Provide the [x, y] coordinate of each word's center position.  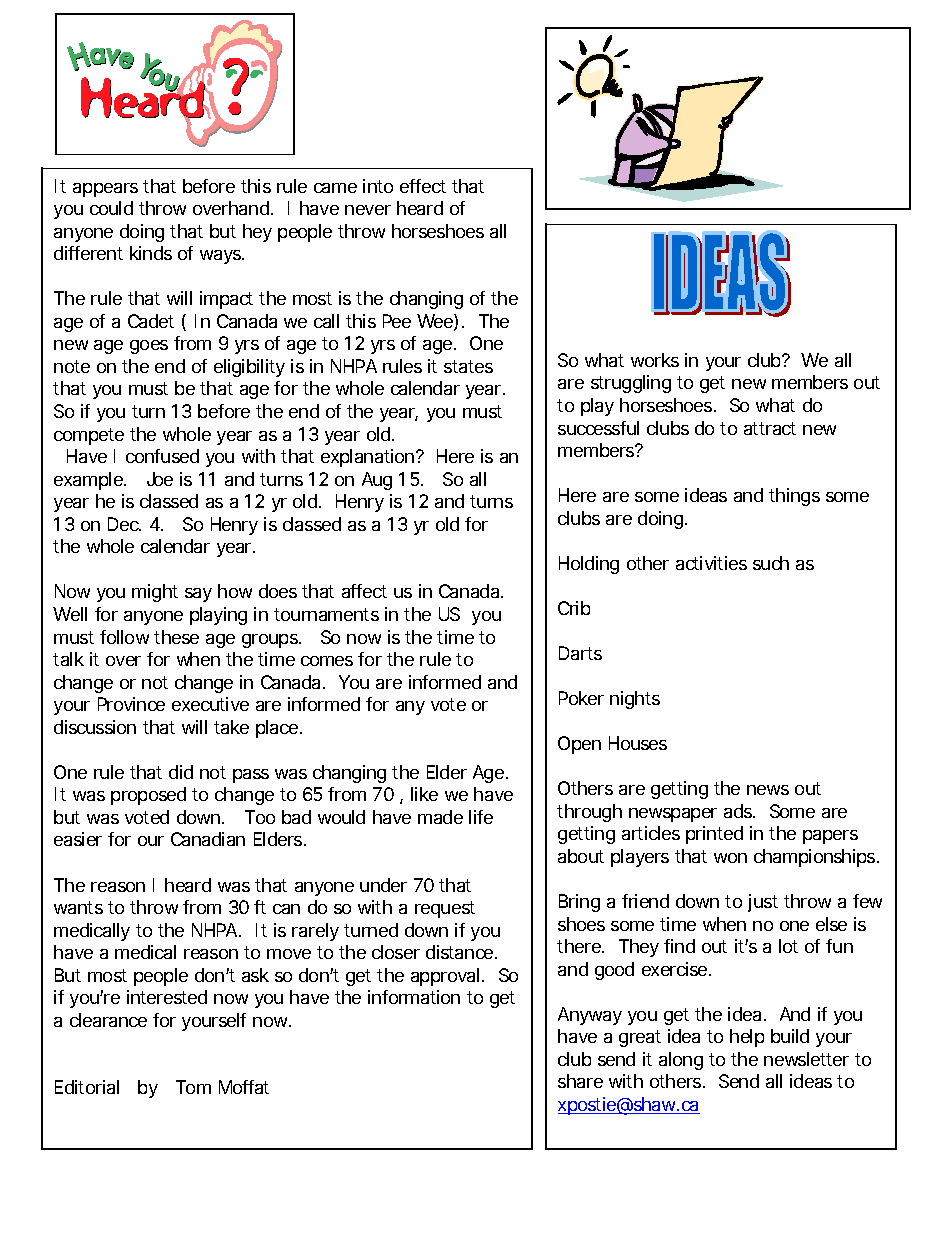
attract [770, 428]
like [424, 794]
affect [364, 591]
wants [78, 907]
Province [131, 704]
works [655, 360]
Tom [193, 1087]
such [771, 563]
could [111, 208]
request [445, 909]
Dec [124, 524]
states [468, 366]
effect [423, 186]
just [763, 903]
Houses [638, 743]
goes [149, 347]
